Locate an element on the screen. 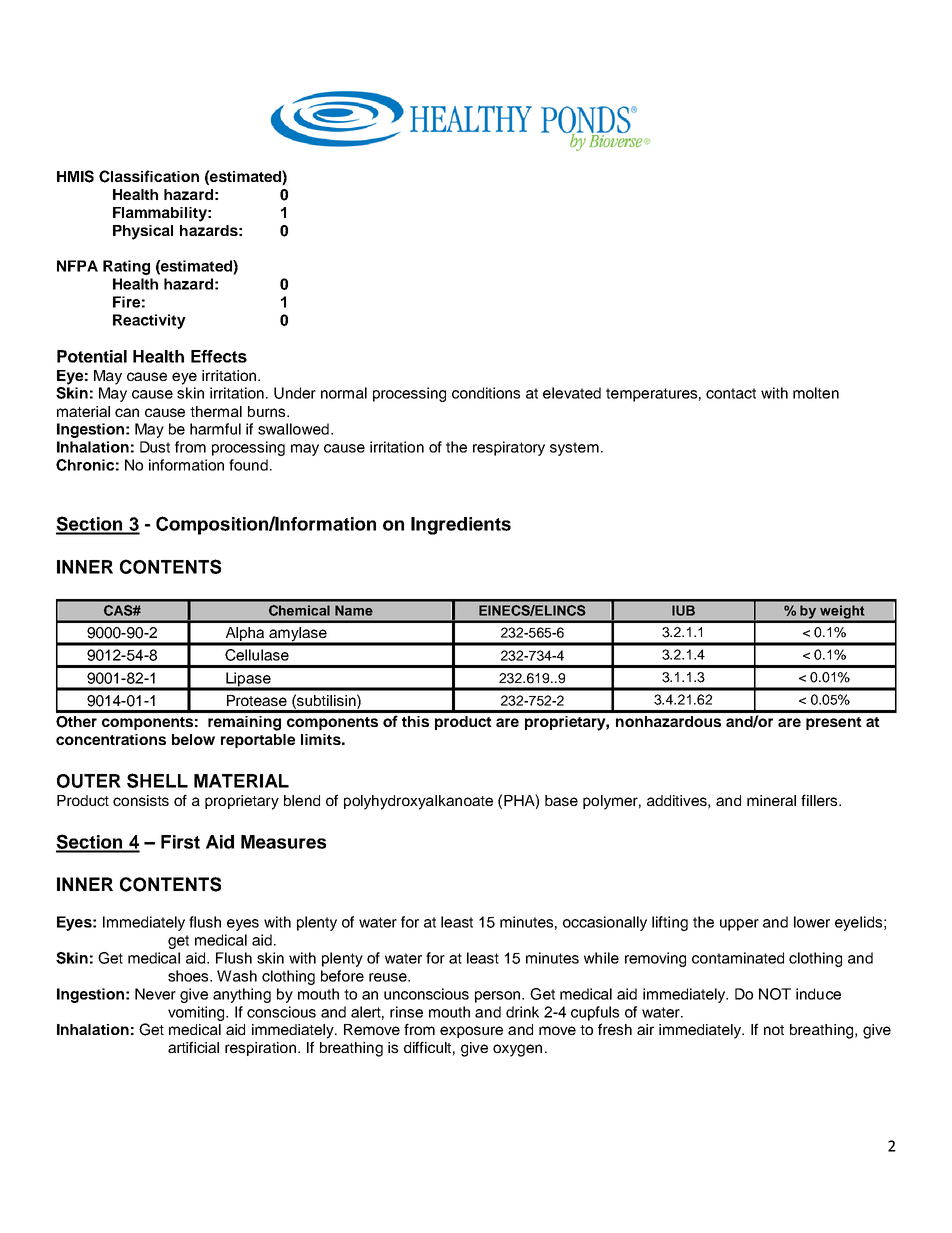 The height and width of the screenshot is (1233, 952). exposure is located at coordinates (471, 1032).
